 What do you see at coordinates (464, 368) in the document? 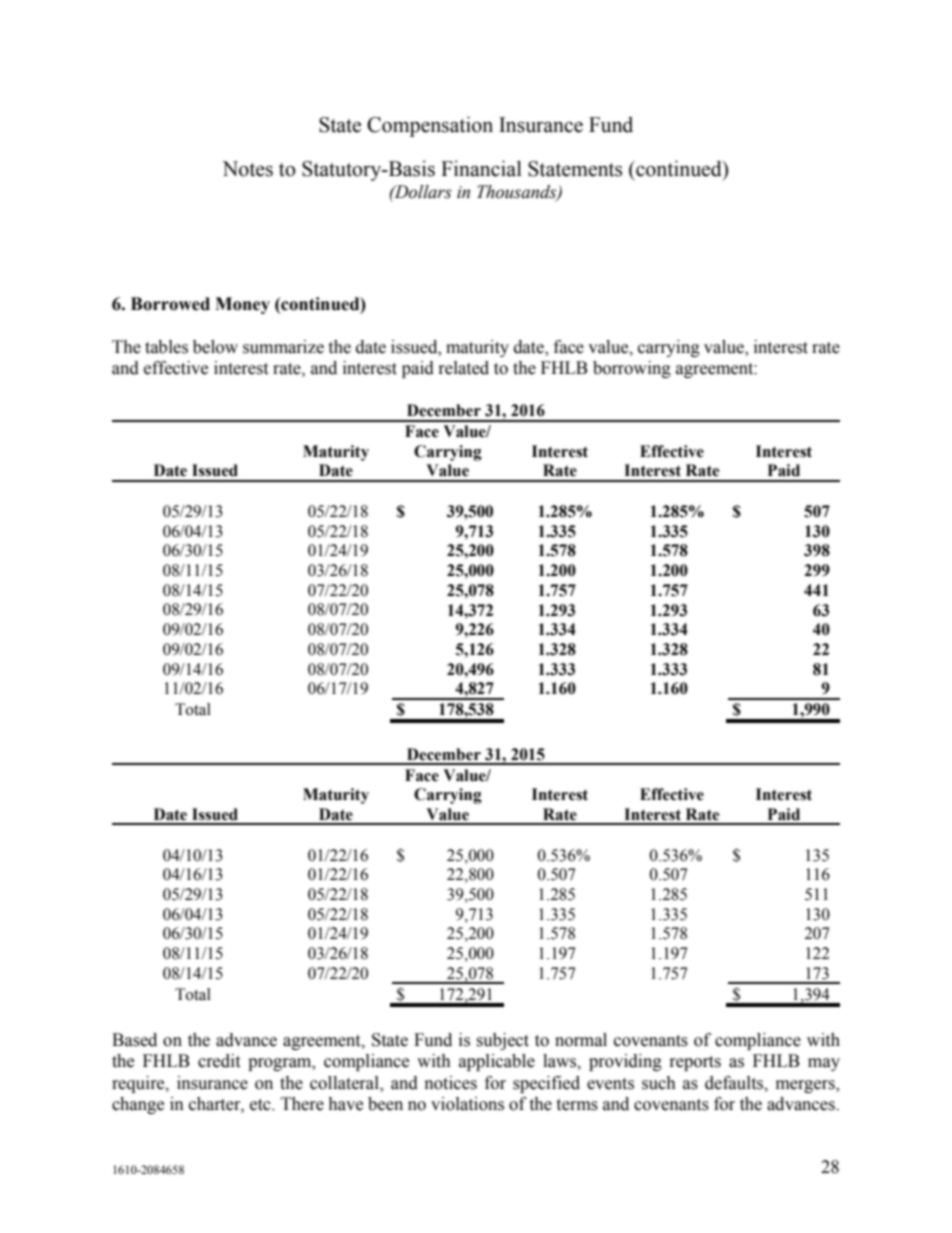
I see `related` at bounding box center [464, 368].
